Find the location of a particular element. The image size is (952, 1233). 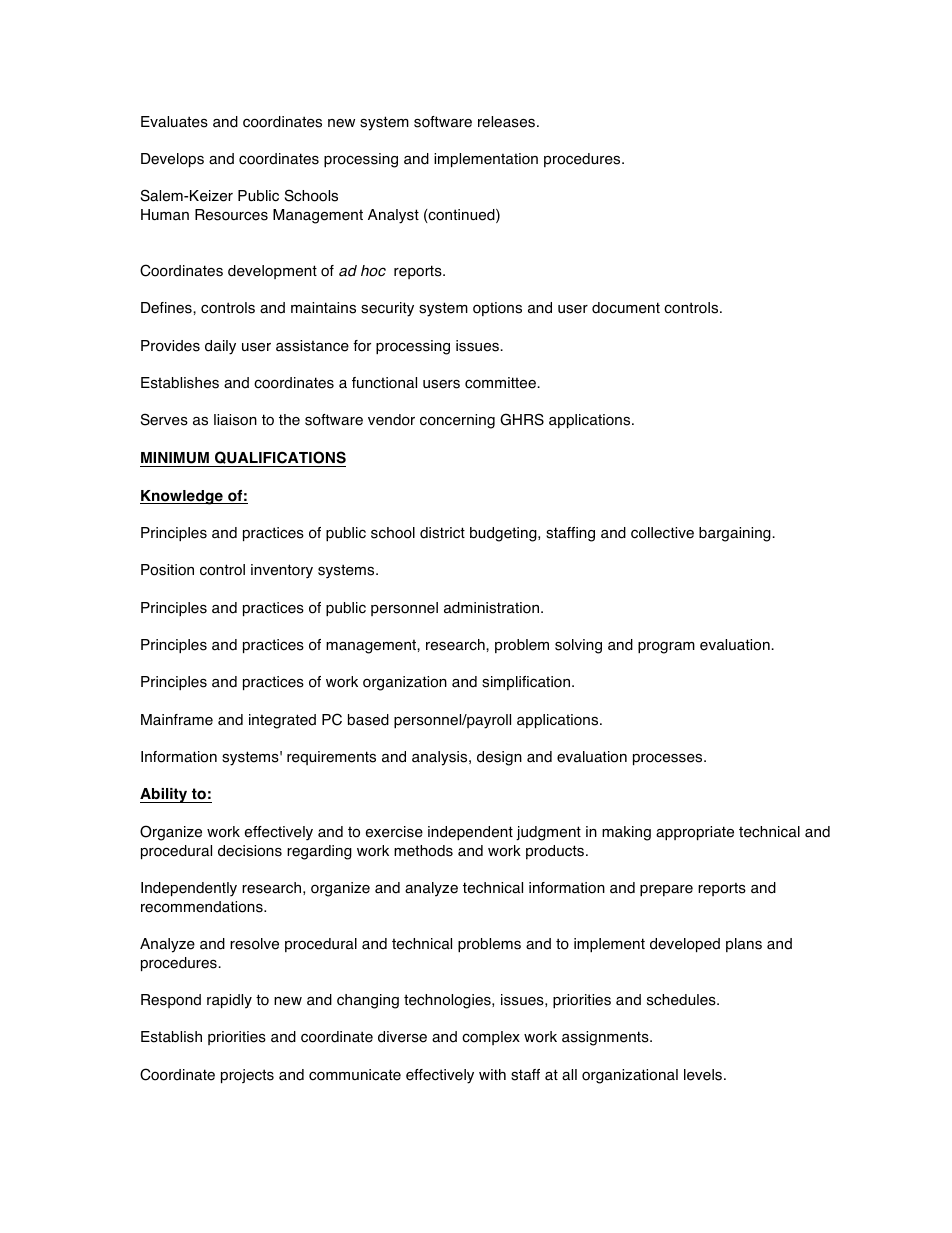

releases is located at coordinates (508, 122).
